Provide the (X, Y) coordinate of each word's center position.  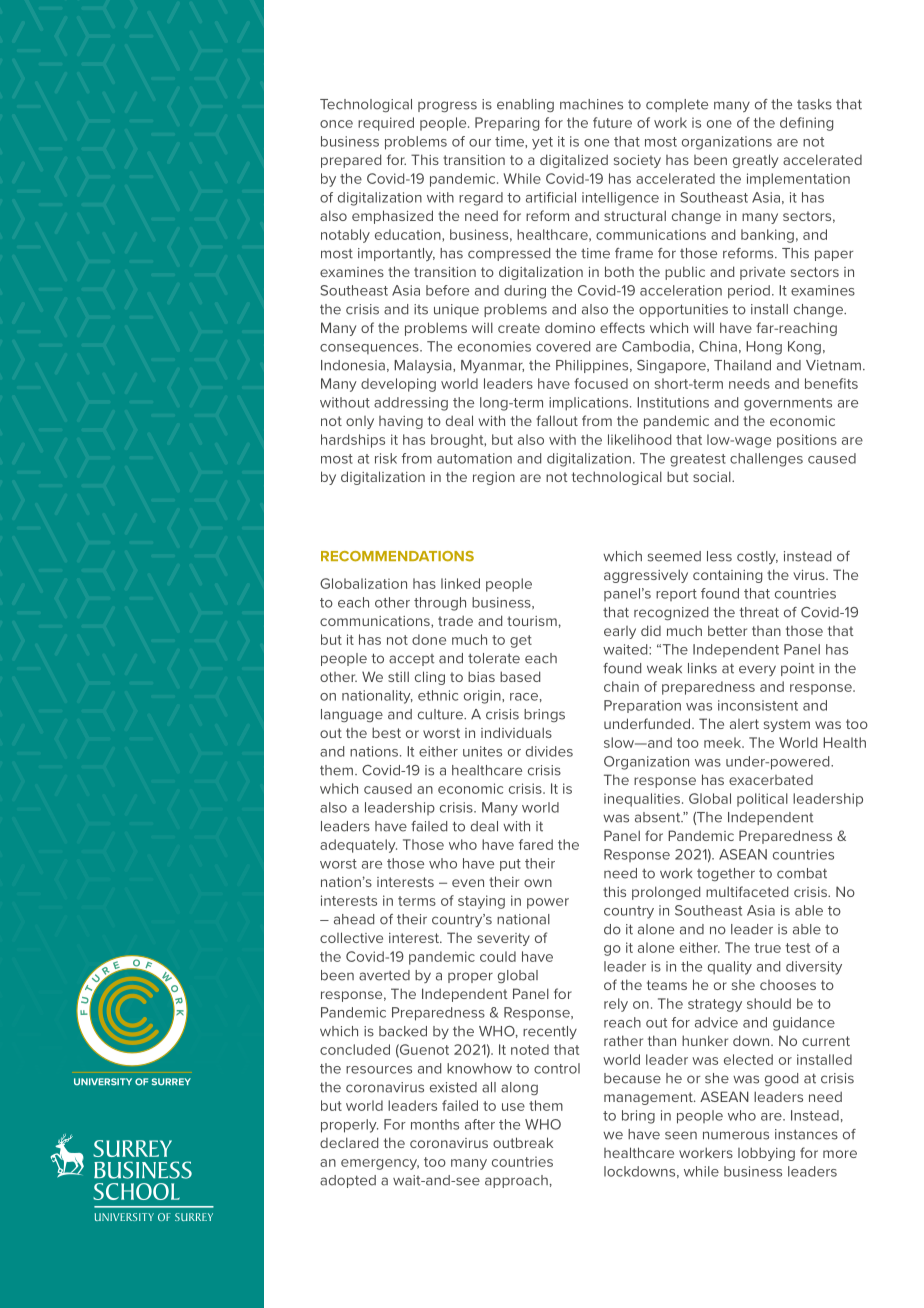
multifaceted (747, 891)
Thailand (742, 365)
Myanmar (492, 366)
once (336, 124)
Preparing (507, 124)
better (727, 630)
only (360, 422)
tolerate (494, 658)
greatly (755, 161)
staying (481, 902)
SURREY (171, 1082)
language (352, 715)
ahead (354, 919)
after (480, 1124)
